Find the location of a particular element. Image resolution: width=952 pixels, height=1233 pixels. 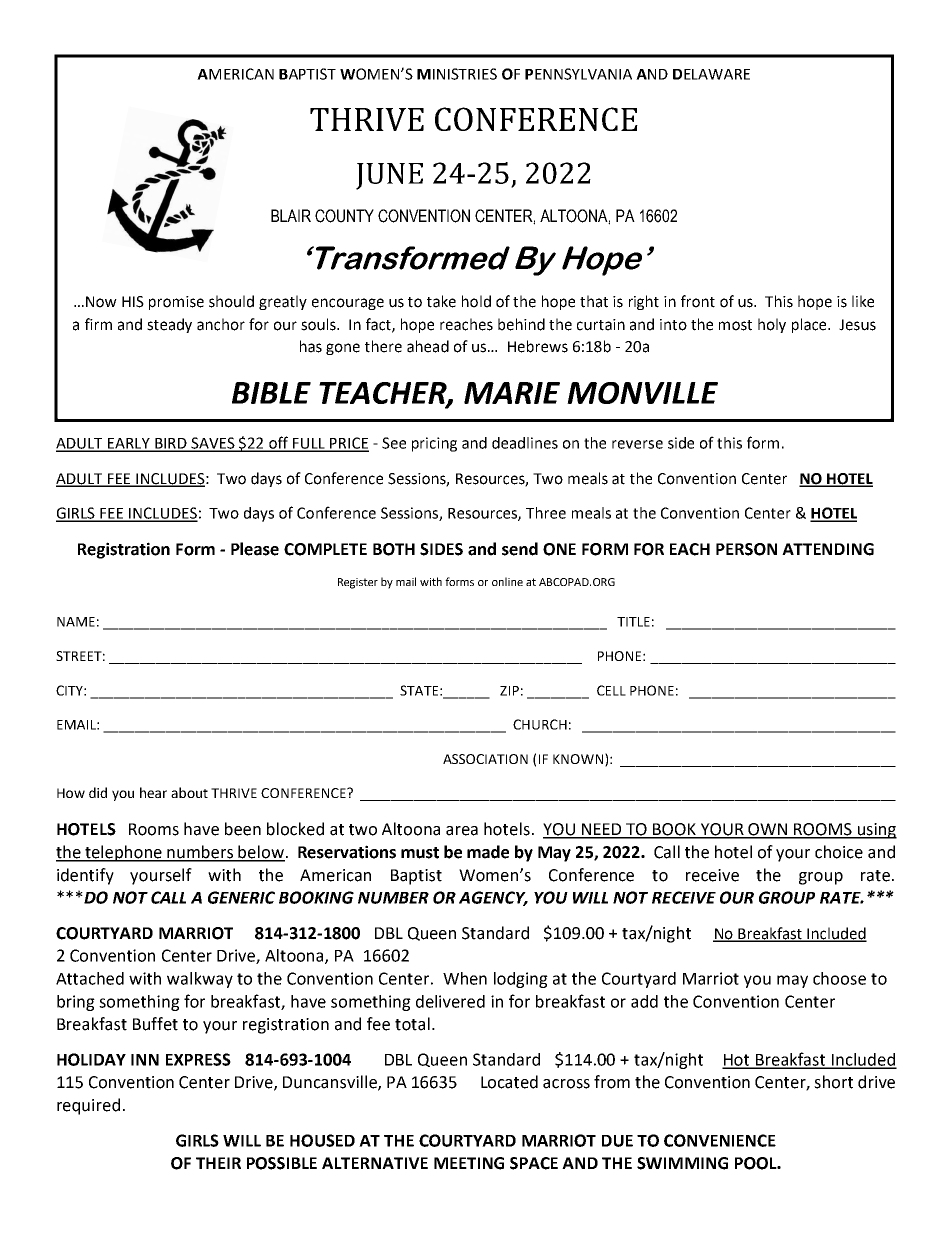

THEIR is located at coordinates (218, 1163).
